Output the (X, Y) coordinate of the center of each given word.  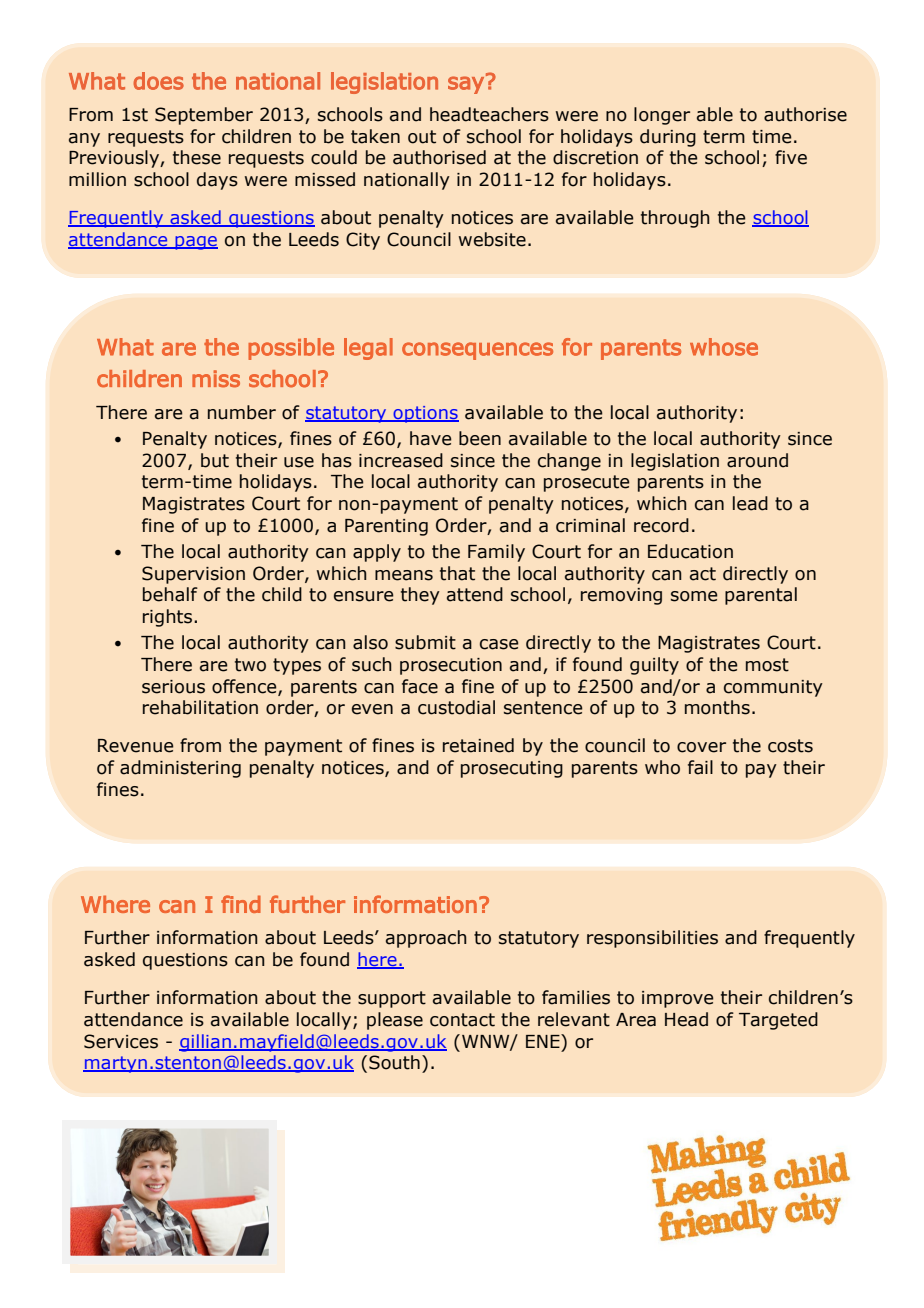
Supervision (193, 575)
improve (678, 999)
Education (690, 551)
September (204, 116)
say (466, 85)
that (457, 573)
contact (462, 1020)
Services (121, 1041)
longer (662, 116)
